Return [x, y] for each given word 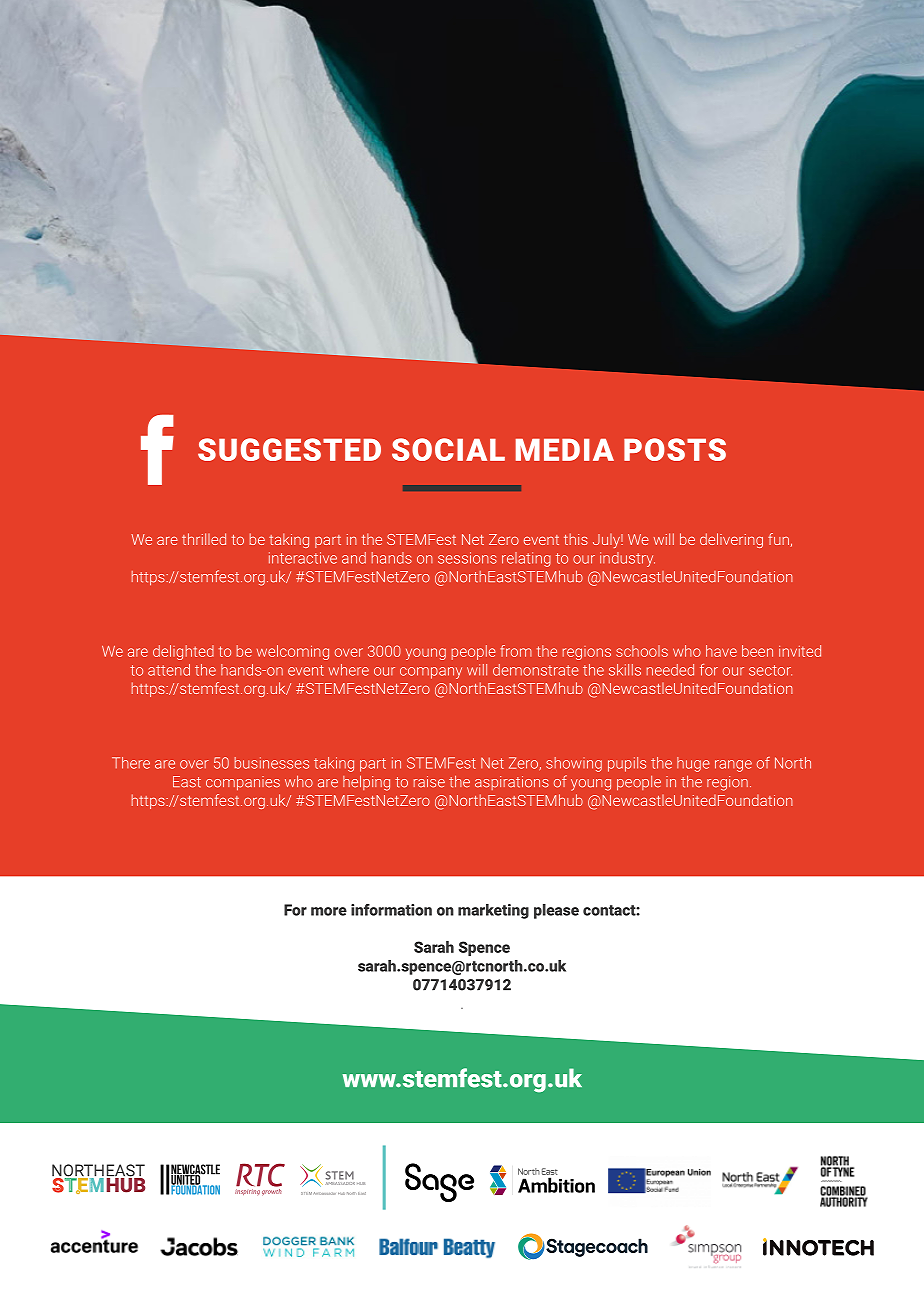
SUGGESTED [289, 449]
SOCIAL [448, 449]
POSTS [675, 449]
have [721, 651]
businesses [272, 763]
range [733, 766]
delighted [183, 652]
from [516, 651]
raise [429, 782]
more [329, 911]
